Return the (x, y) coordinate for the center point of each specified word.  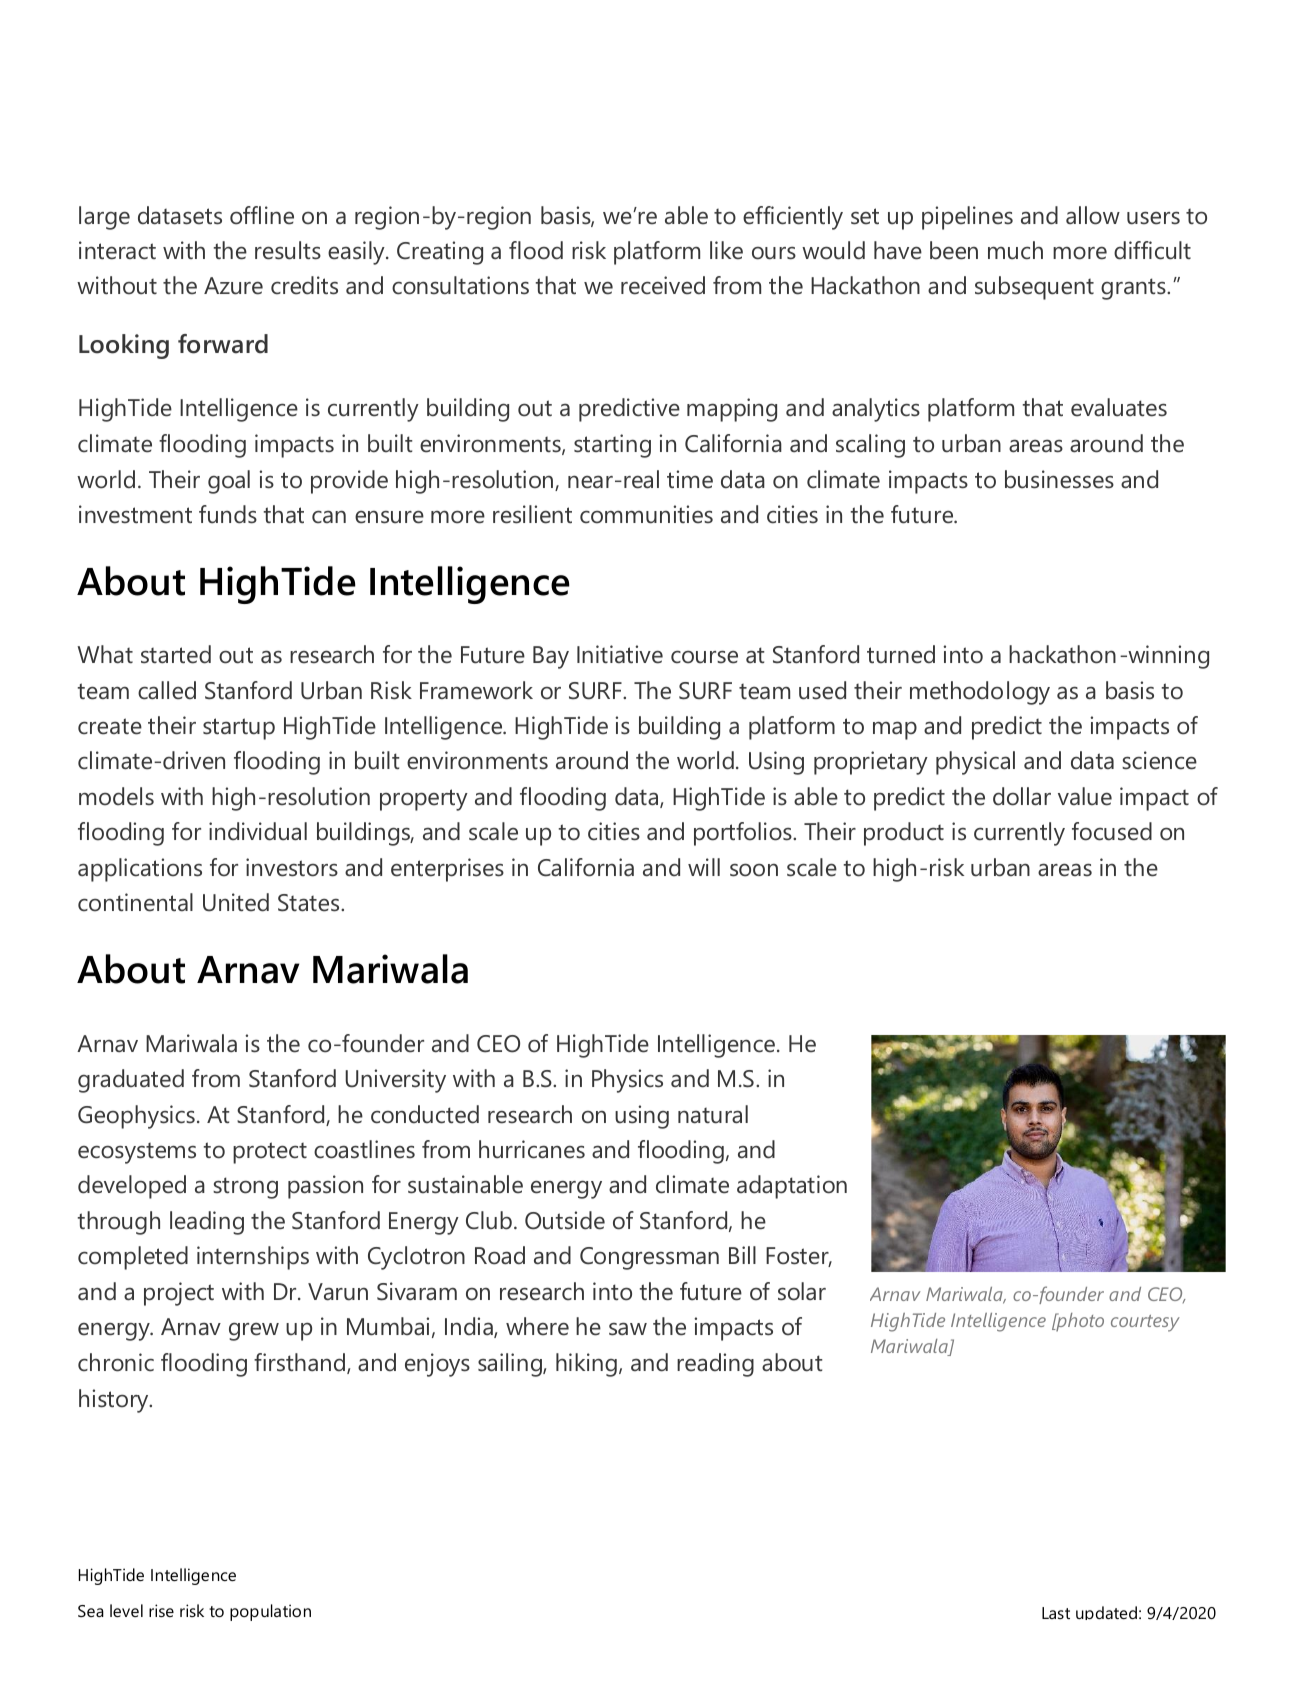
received (663, 285)
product (904, 834)
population (270, 1612)
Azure (233, 286)
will (704, 867)
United (236, 902)
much (1015, 250)
